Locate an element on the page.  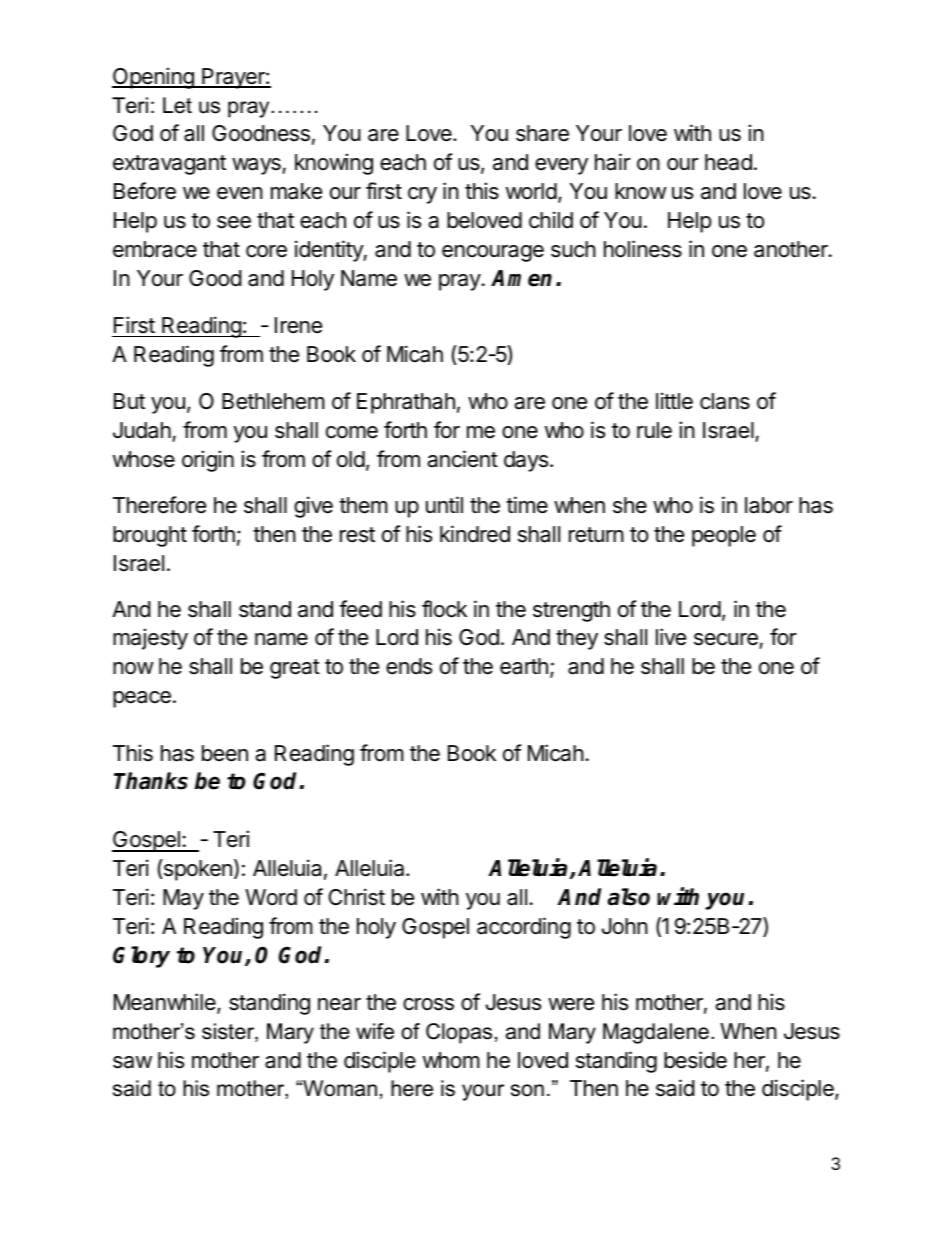
share is located at coordinates (542, 133).
